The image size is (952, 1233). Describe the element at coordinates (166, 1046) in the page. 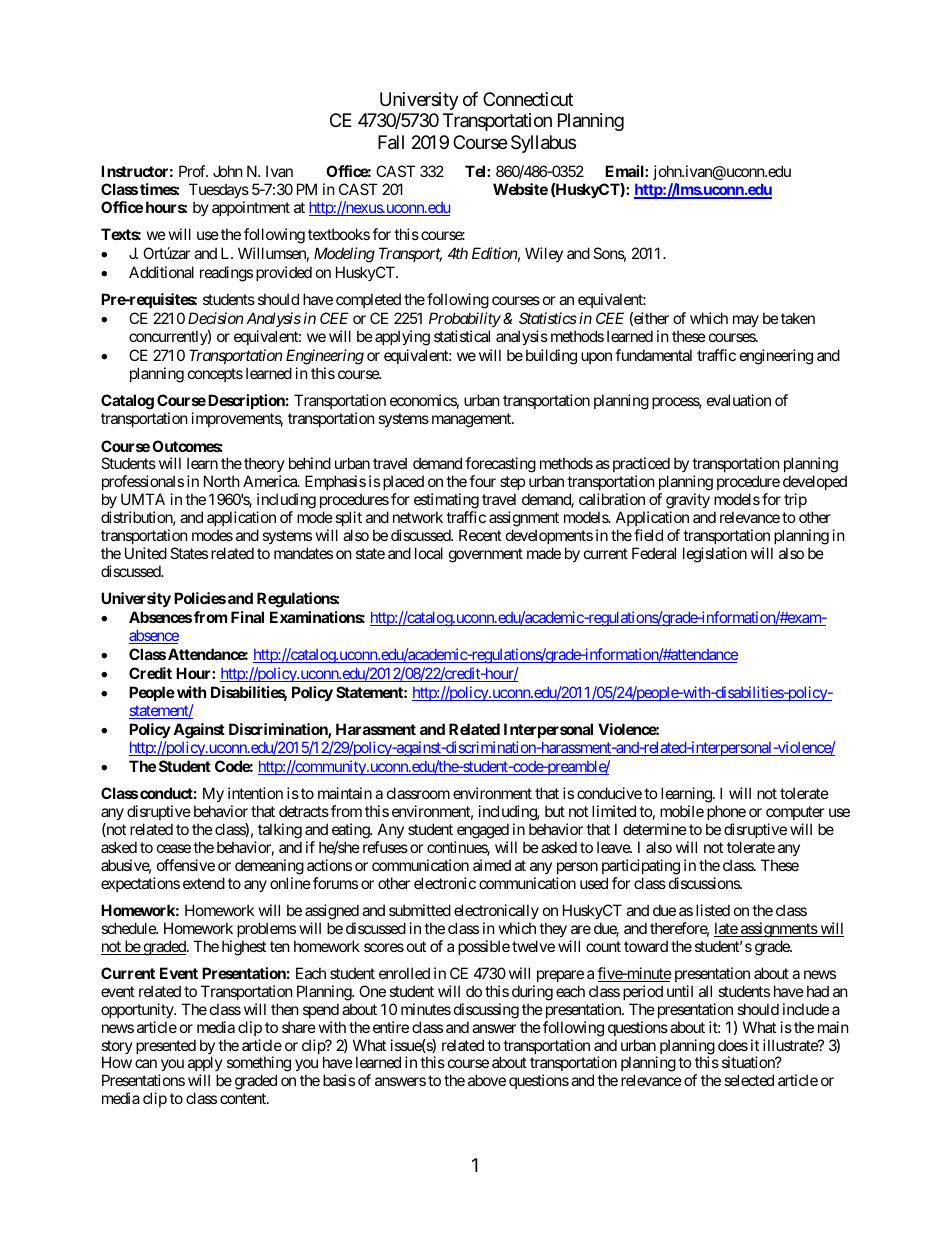

I see `presented` at that location.
